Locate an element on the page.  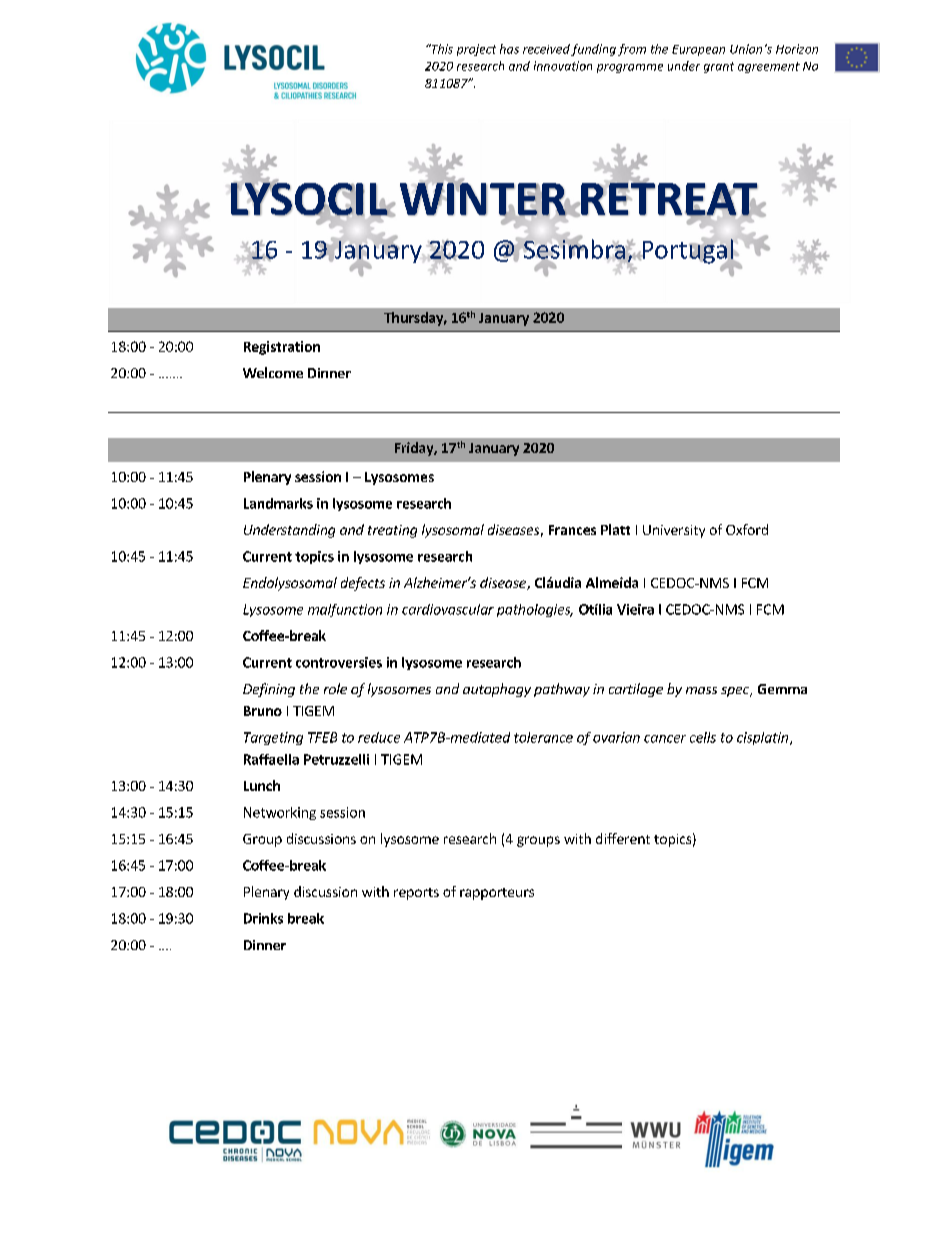
malfunction is located at coordinates (345, 610).
